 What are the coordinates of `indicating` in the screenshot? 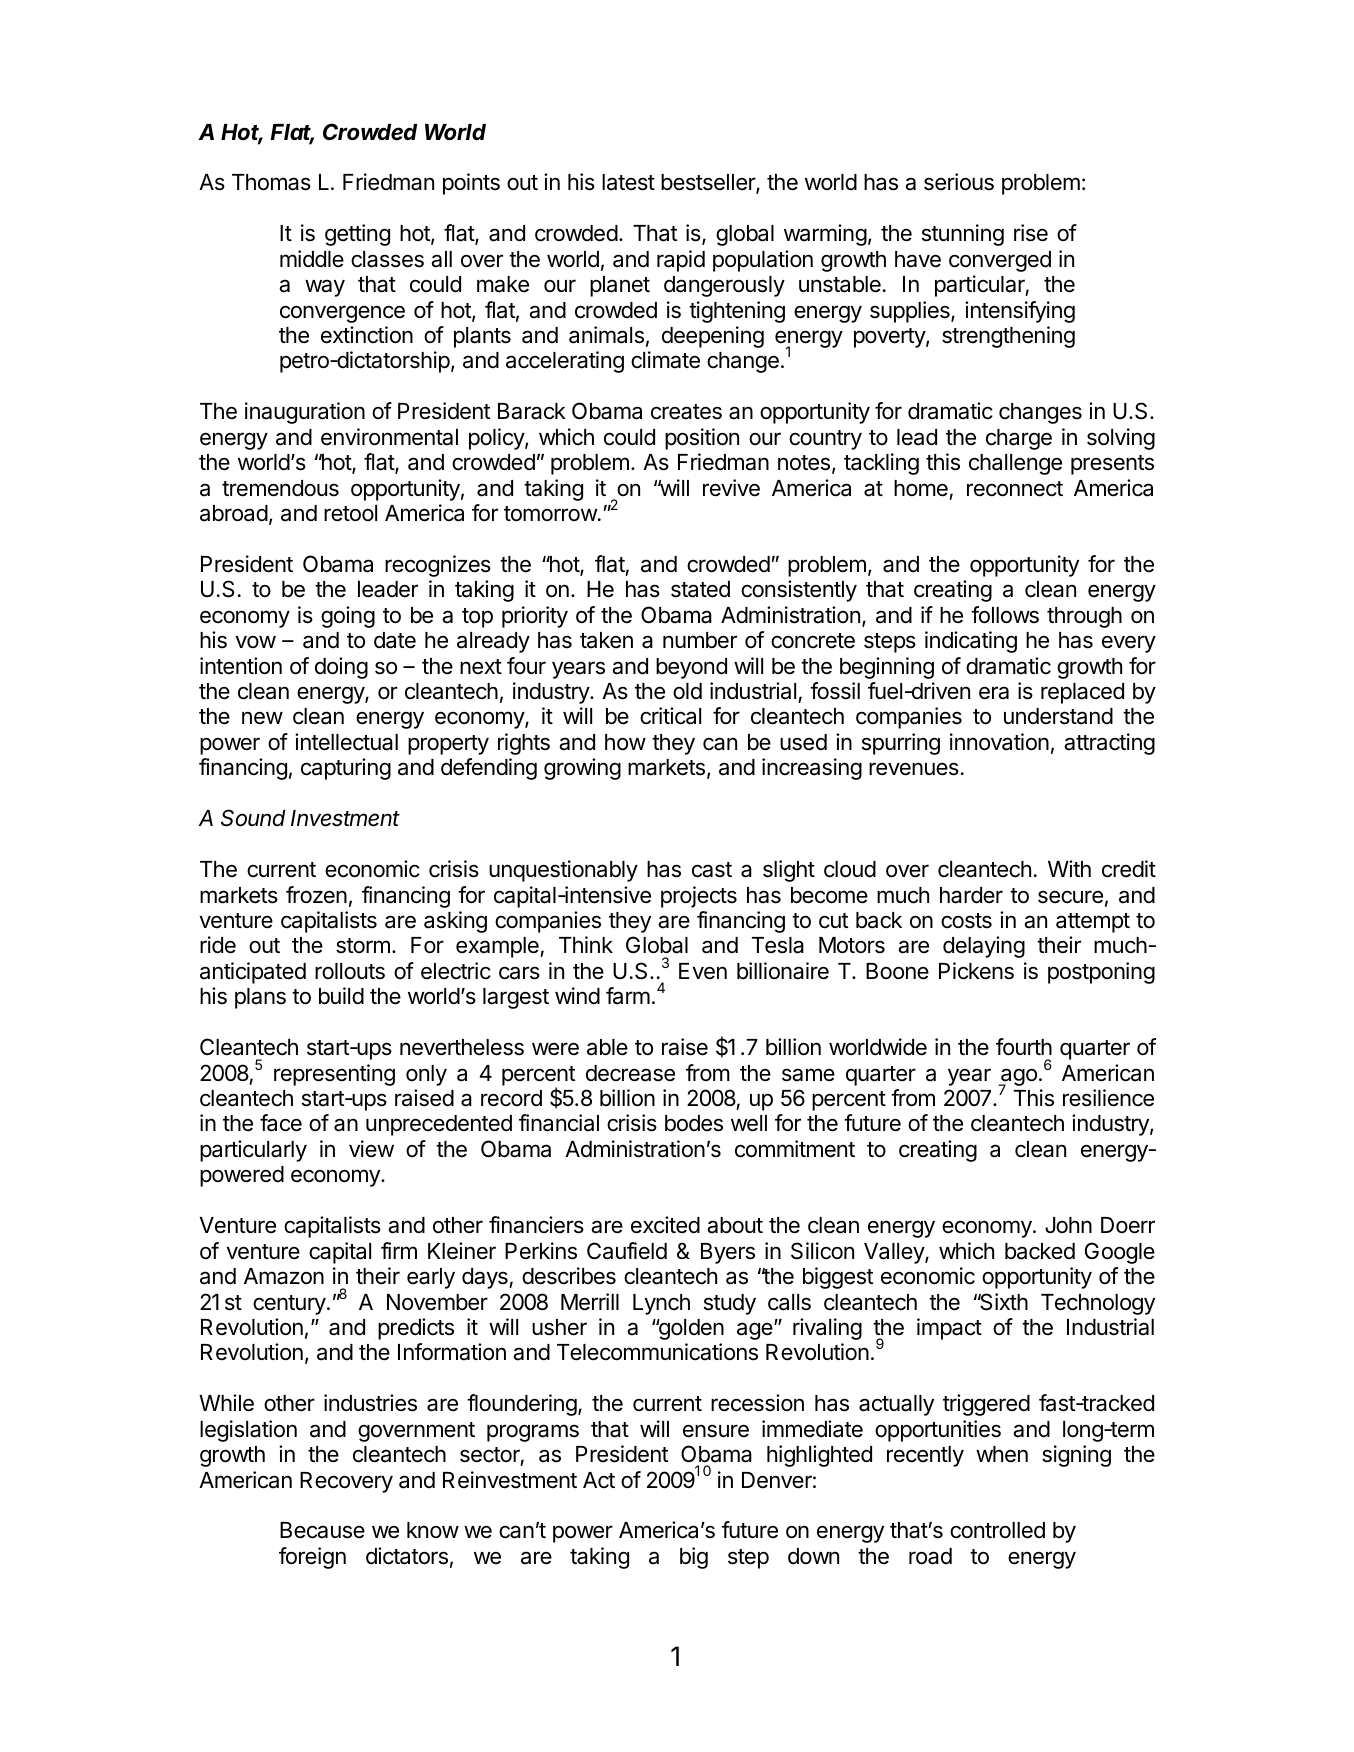 It's located at (971, 642).
